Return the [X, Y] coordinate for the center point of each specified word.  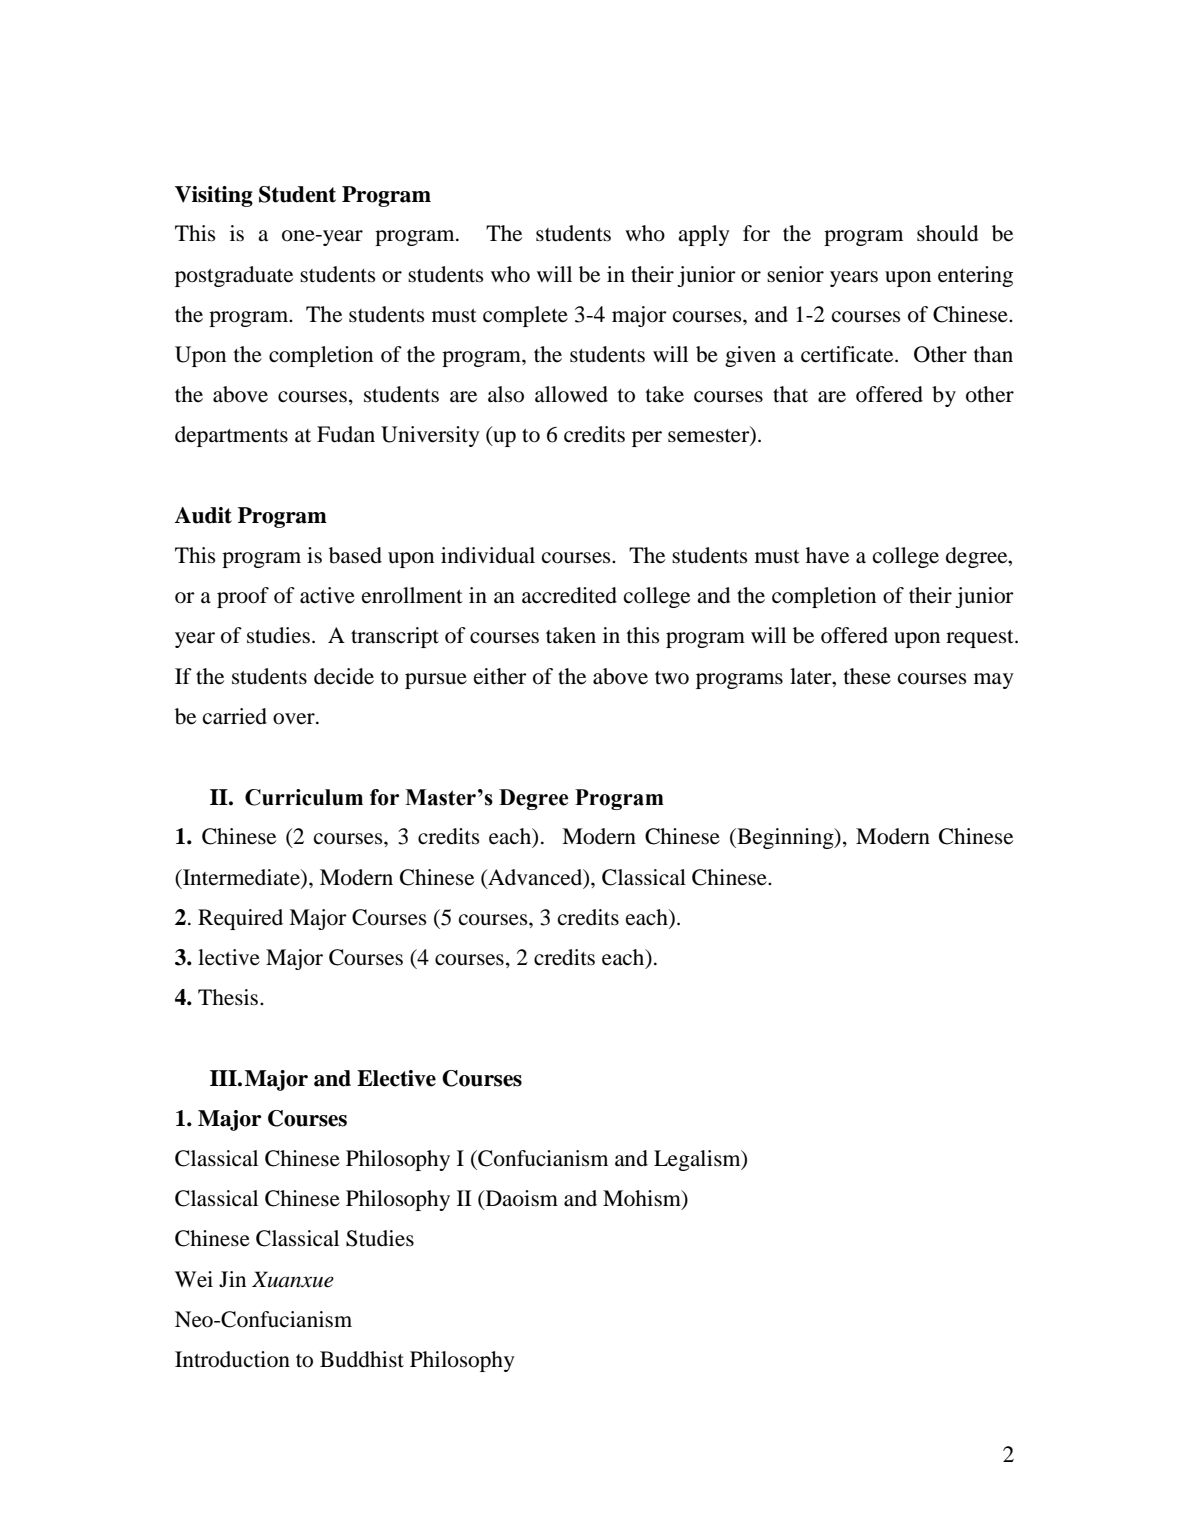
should [947, 233]
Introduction [232, 1359]
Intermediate [241, 877]
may [994, 681]
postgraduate [234, 276]
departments [231, 436]
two [672, 678]
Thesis [228, 997]
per [647, 439]
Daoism [520, 1199]
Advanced [535, 878]
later [812, 676]
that [790, 394]
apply [704, 235]
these [867, 676]
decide [344, 676]
